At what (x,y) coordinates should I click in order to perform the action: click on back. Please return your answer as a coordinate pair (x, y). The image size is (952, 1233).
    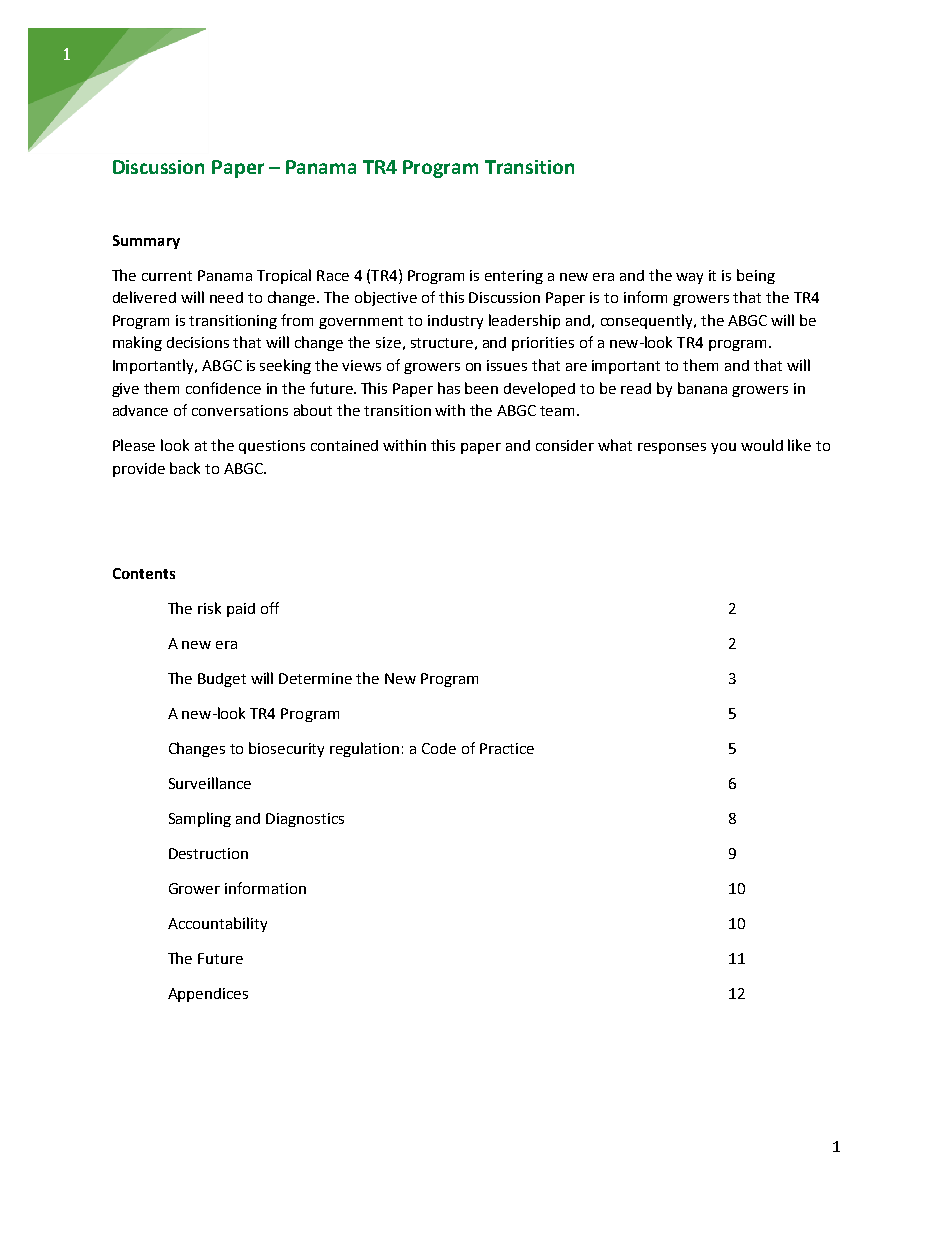
    Looking at the image, I should click on (185, 468).
